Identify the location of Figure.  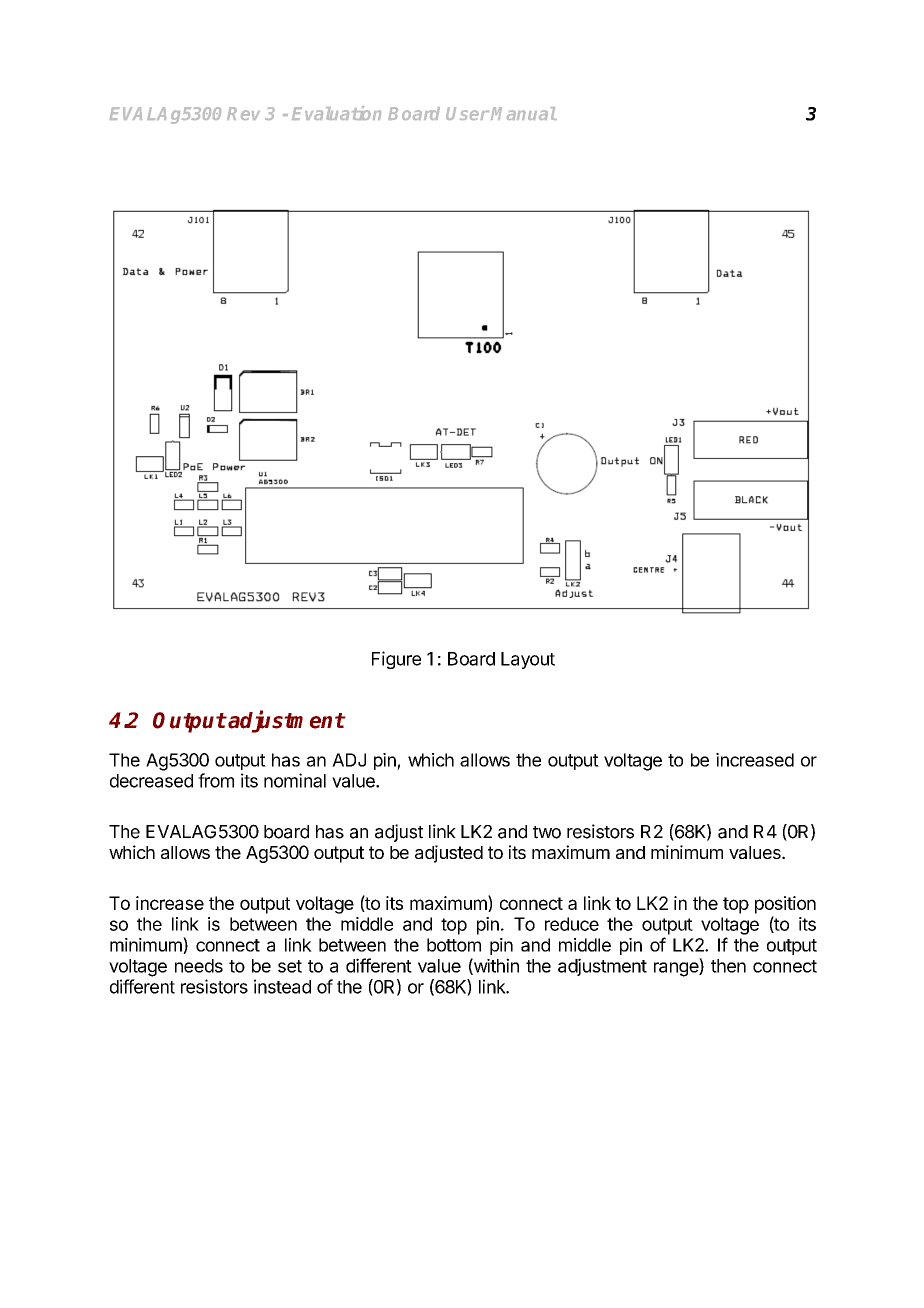
(396, 660).
